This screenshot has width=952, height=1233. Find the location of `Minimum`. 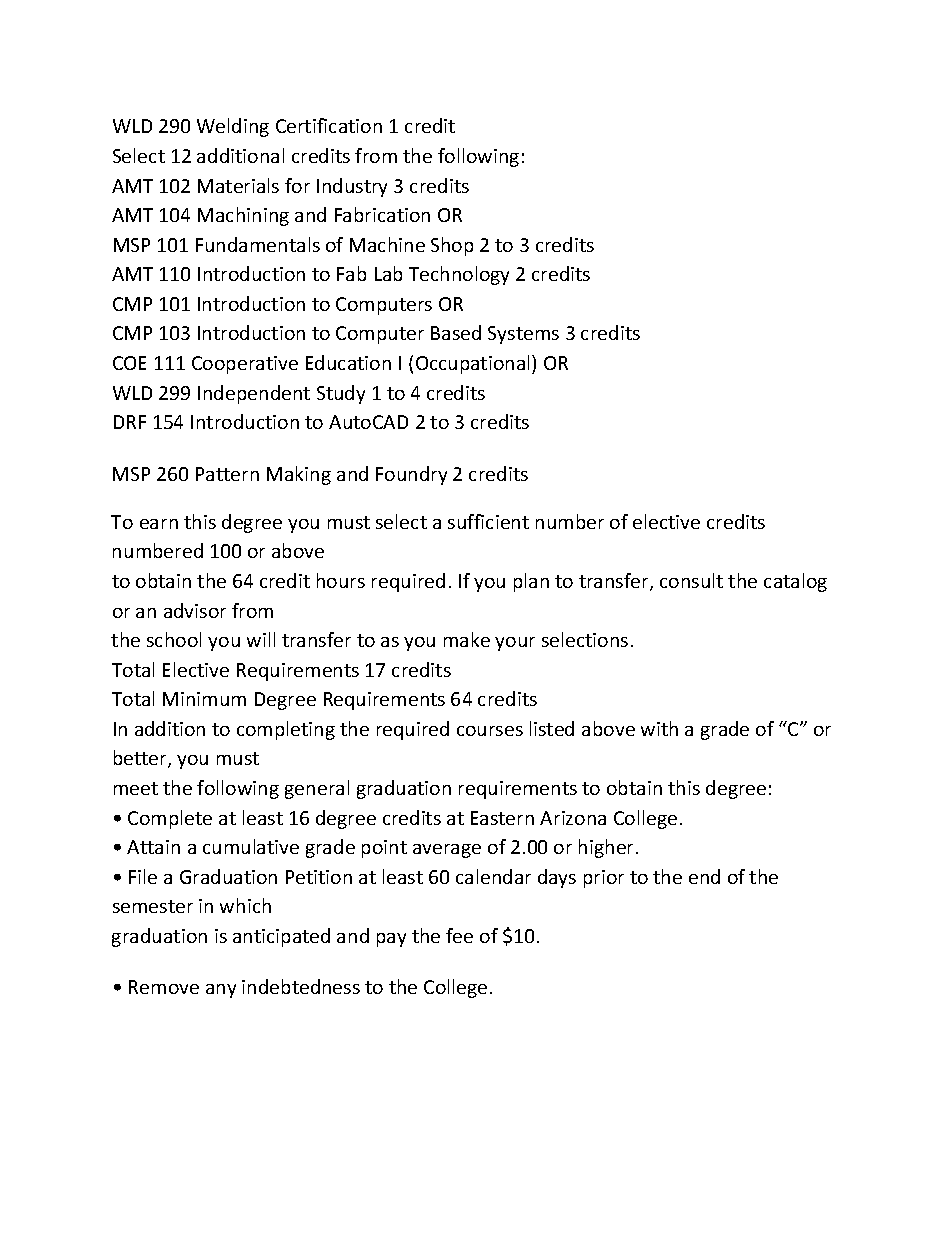

Minimum is located at coordinates (204, 699).
